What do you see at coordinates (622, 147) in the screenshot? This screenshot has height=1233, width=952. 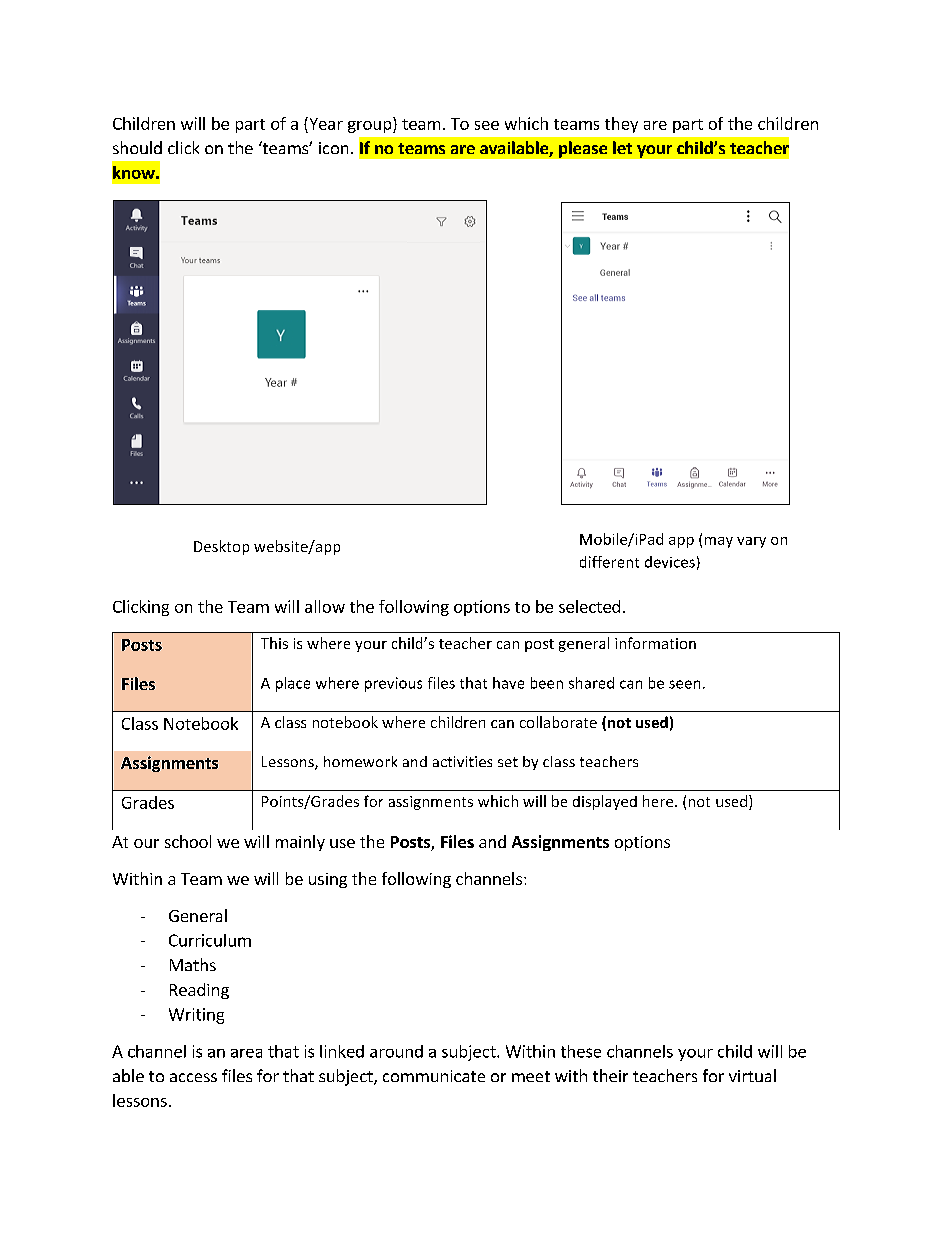 I see `let` at bounding box center [622, 147].
